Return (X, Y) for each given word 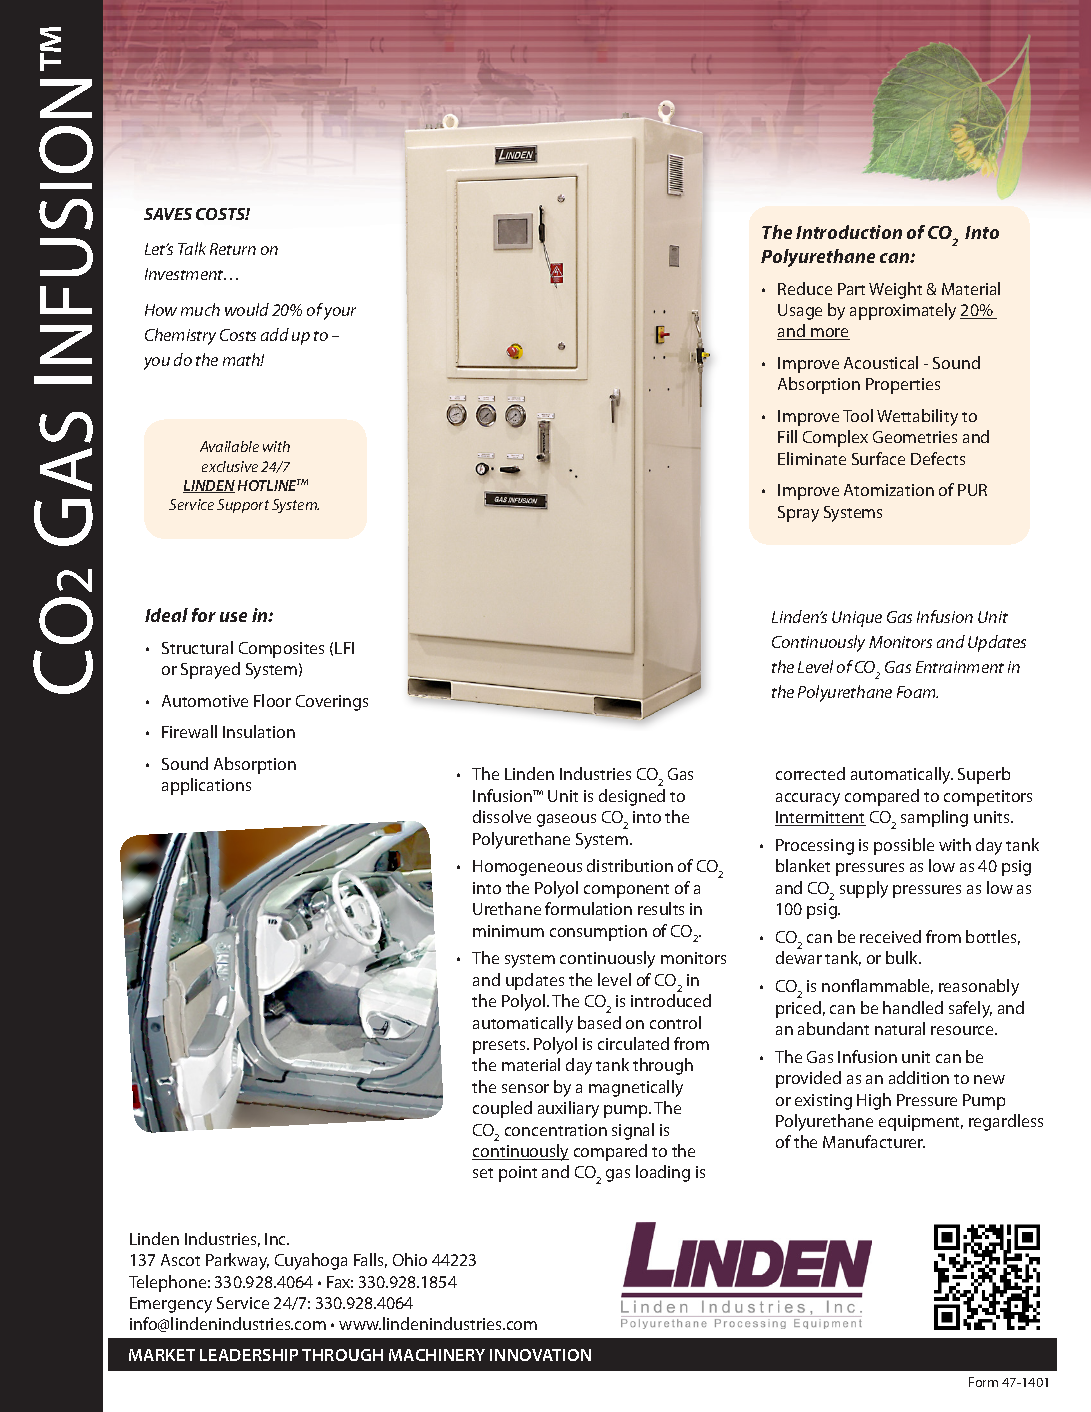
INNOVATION (540, 1355)
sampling (934, 818)
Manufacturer (874, 1141)
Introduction (849, 232)
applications (206, 786)
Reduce (805, 288)
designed (632, 797)
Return (233, 249)
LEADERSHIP (249, 1355)
